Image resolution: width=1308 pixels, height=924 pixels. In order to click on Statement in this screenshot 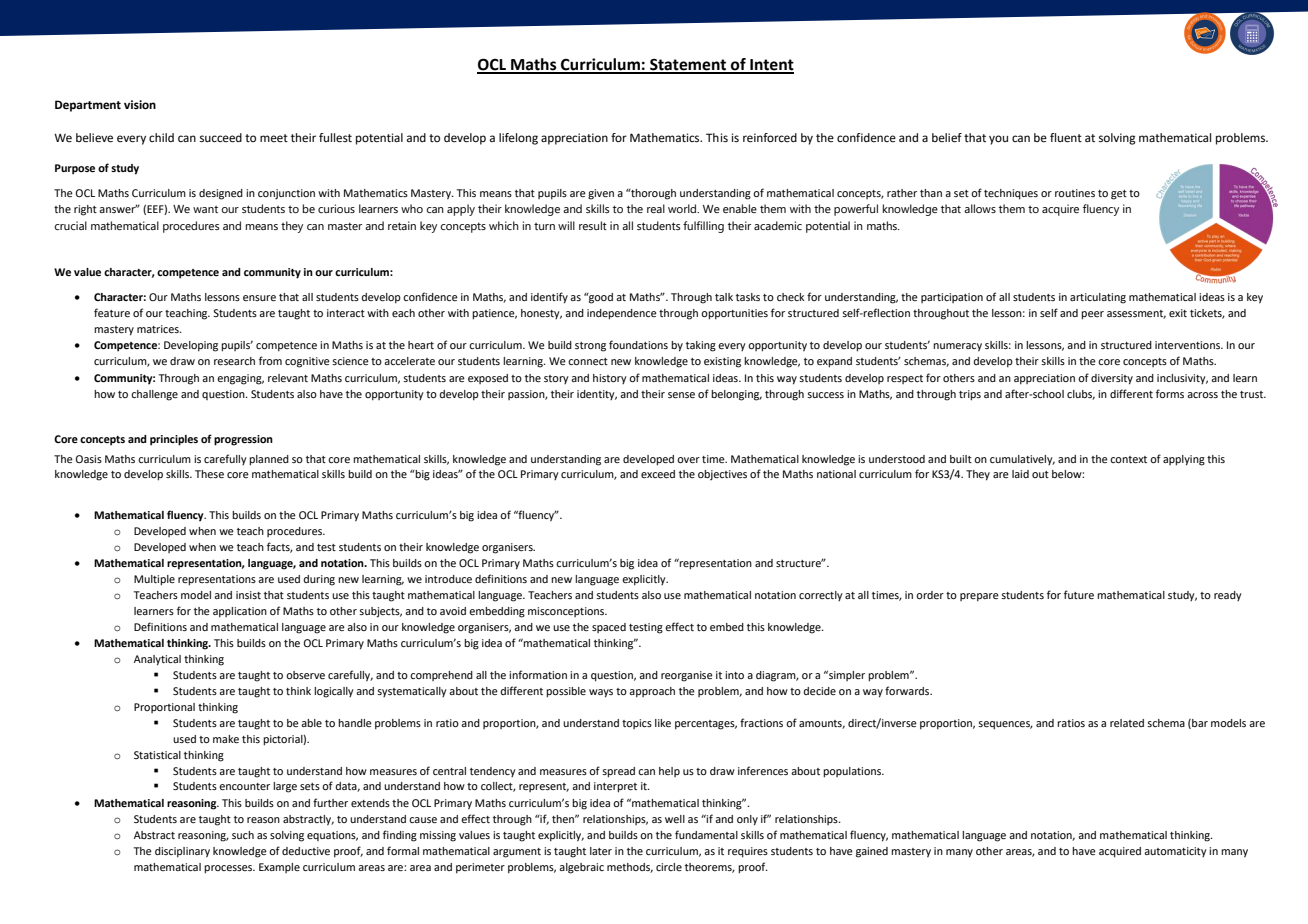, I will do `click(688, 65)`.
